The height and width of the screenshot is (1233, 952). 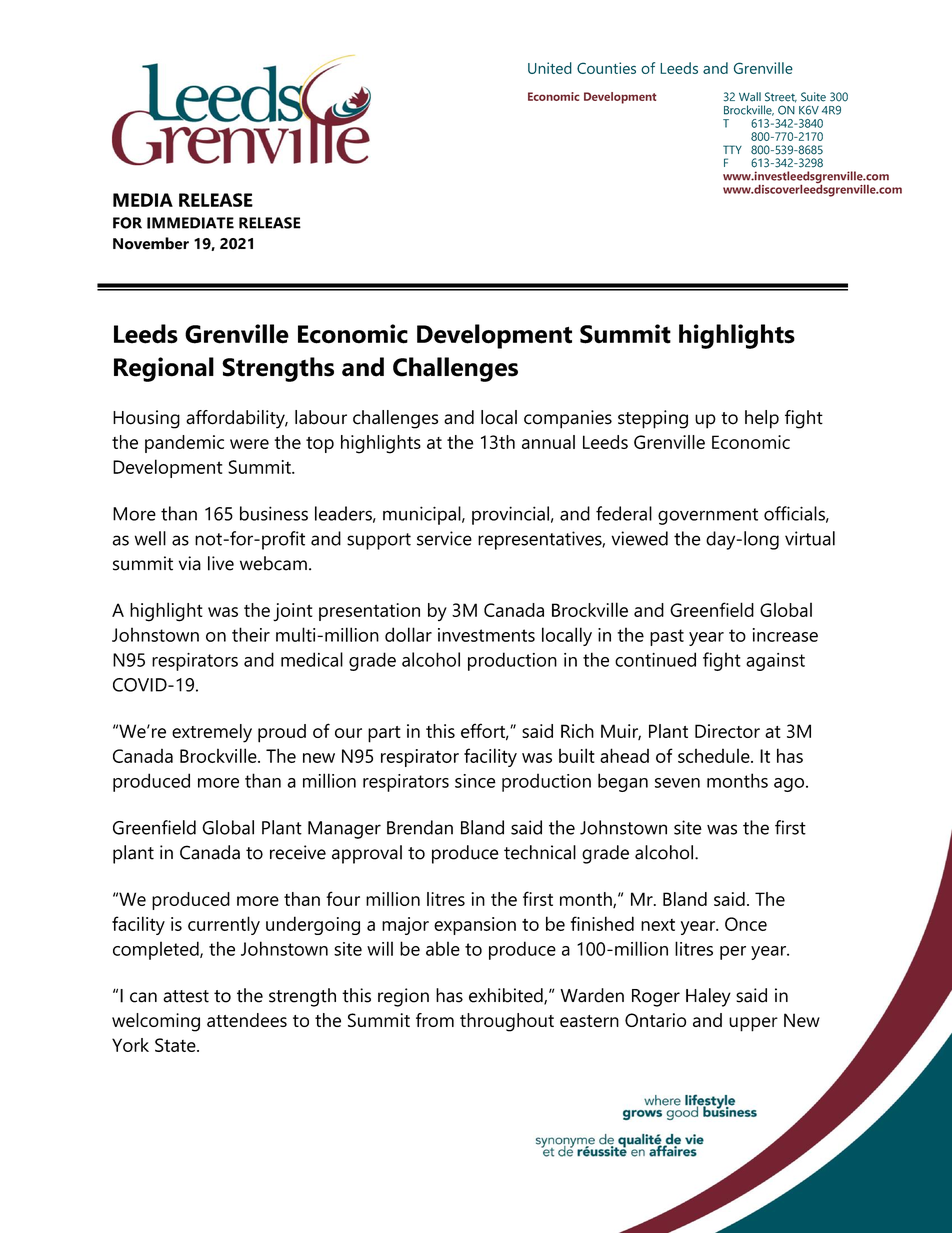 I want to click on November, so click(x=151, y=243).
